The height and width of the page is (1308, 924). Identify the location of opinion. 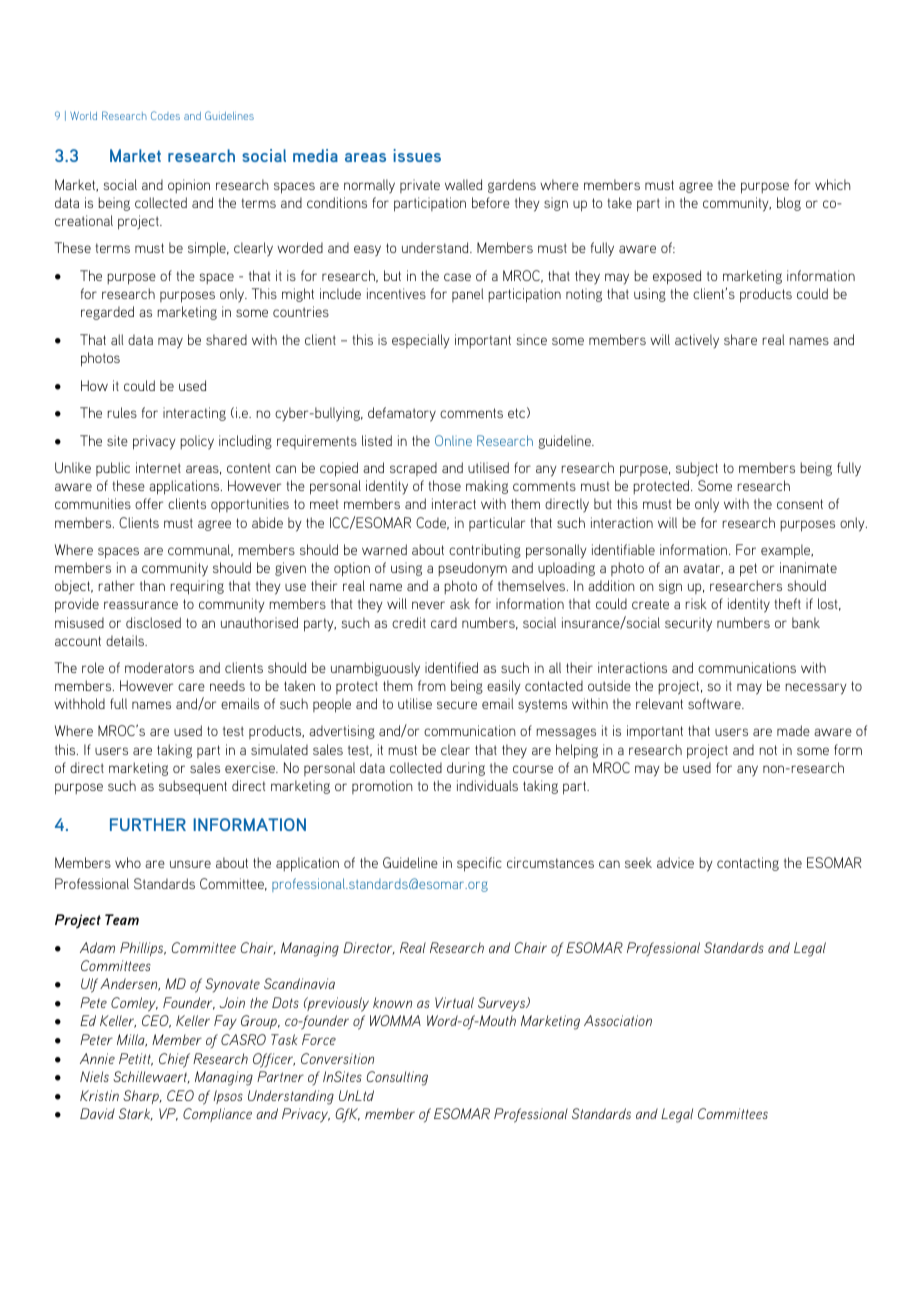
(189, 186).
